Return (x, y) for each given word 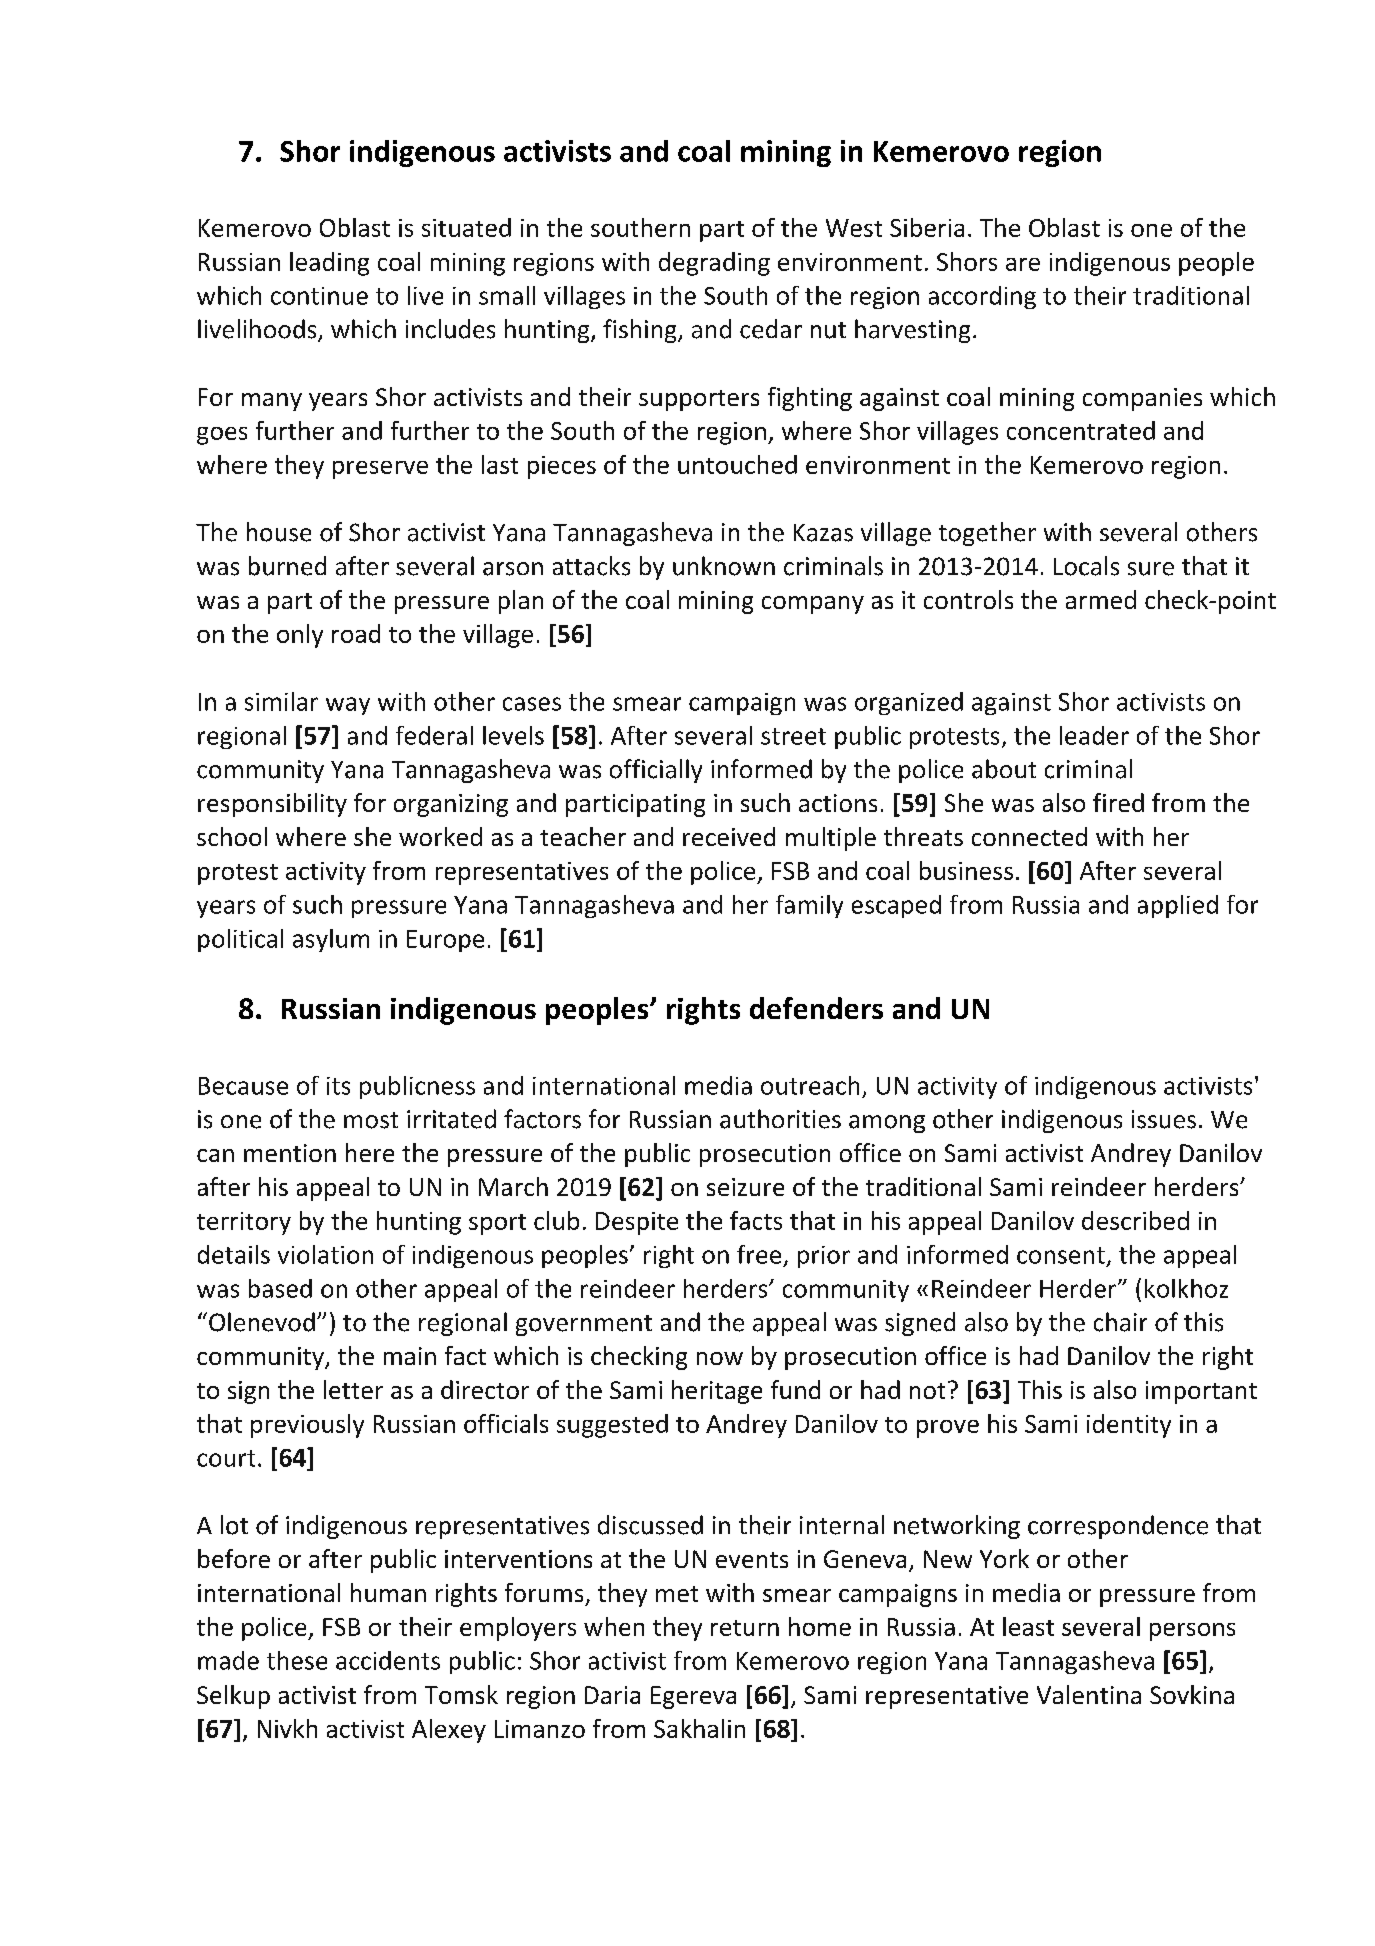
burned (287, 566)
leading (329, 264)
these (297, 1660)
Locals (1086, 566)
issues (1164, 1119)
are (1023, 264)
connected (1029, 836)
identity (1129, 1426)
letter (353, 1389)
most (371, 1120)
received (729, 836)
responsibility (272, 805)
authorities (780, 1119)
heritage (717, 1392)
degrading (714, 264)
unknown (724, 566)
